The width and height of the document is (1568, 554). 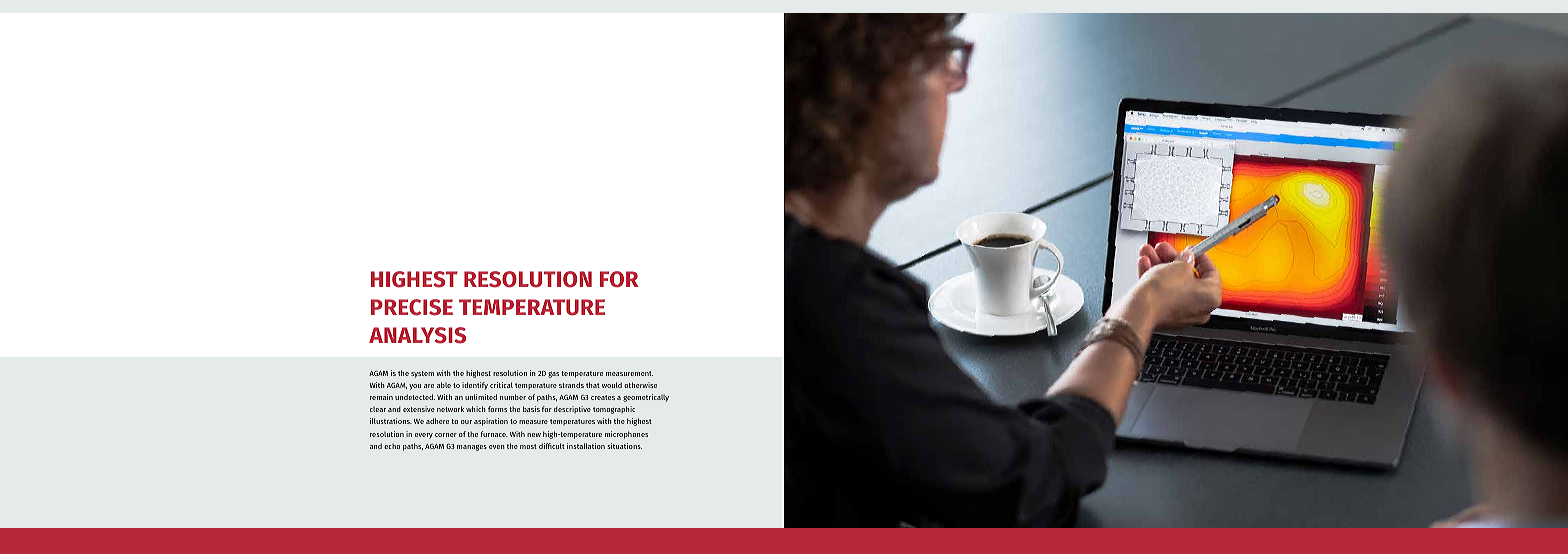 I want to click on forms, so click(x=497, y=409).
